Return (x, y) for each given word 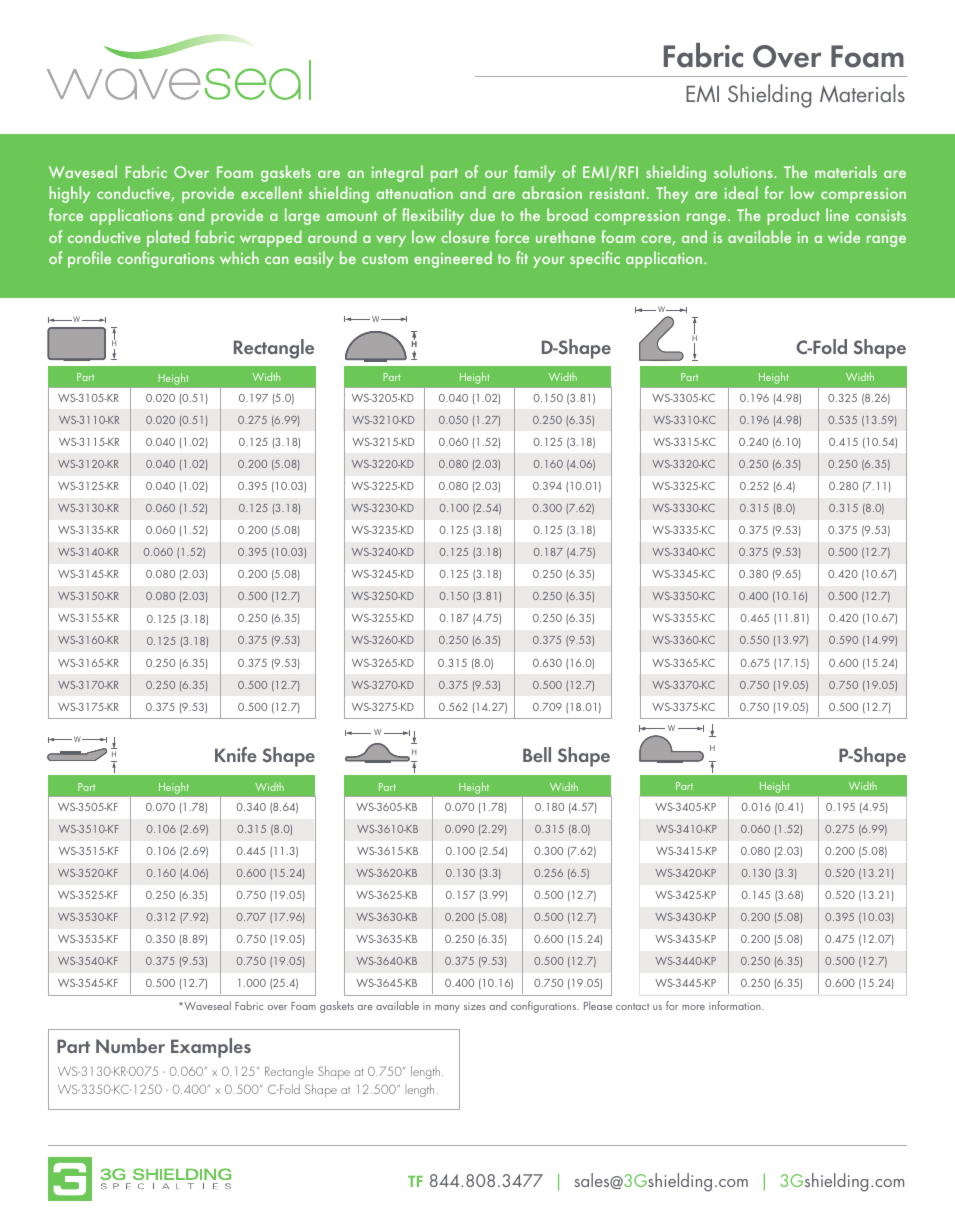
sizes (475, 1006)
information (736, 1005)
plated (168, 238)
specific (595, 259)
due (482, 214)
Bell (537, 754)
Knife (236, 754)
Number (130, 1045)
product (793, 216)
